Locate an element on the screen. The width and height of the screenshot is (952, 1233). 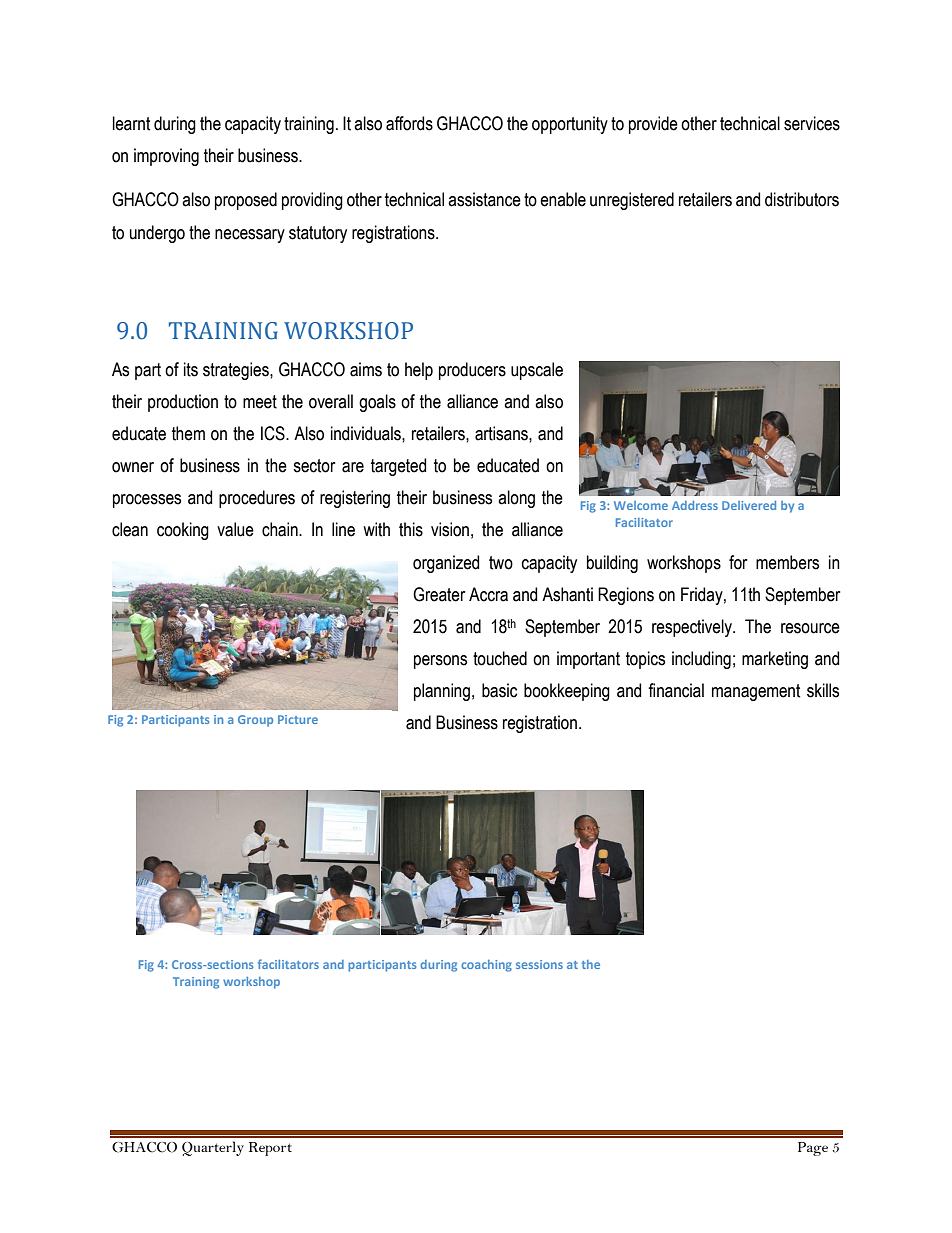
Quarterly is located at coordinates (213, 1148).
